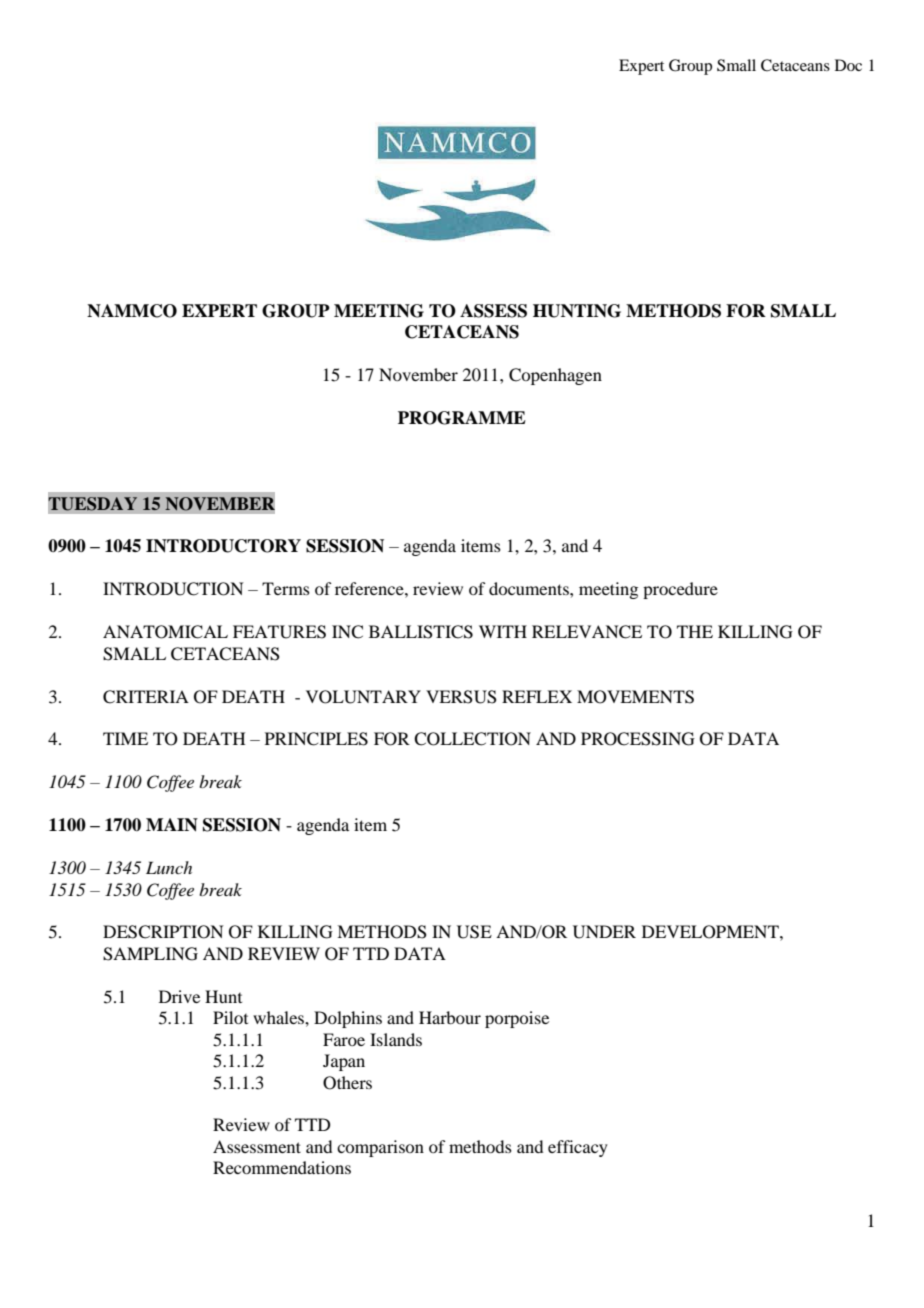 Image resolution: width=924 pixels, height=1308 pixels. I want to click on MAIN, so click(172, 825).
